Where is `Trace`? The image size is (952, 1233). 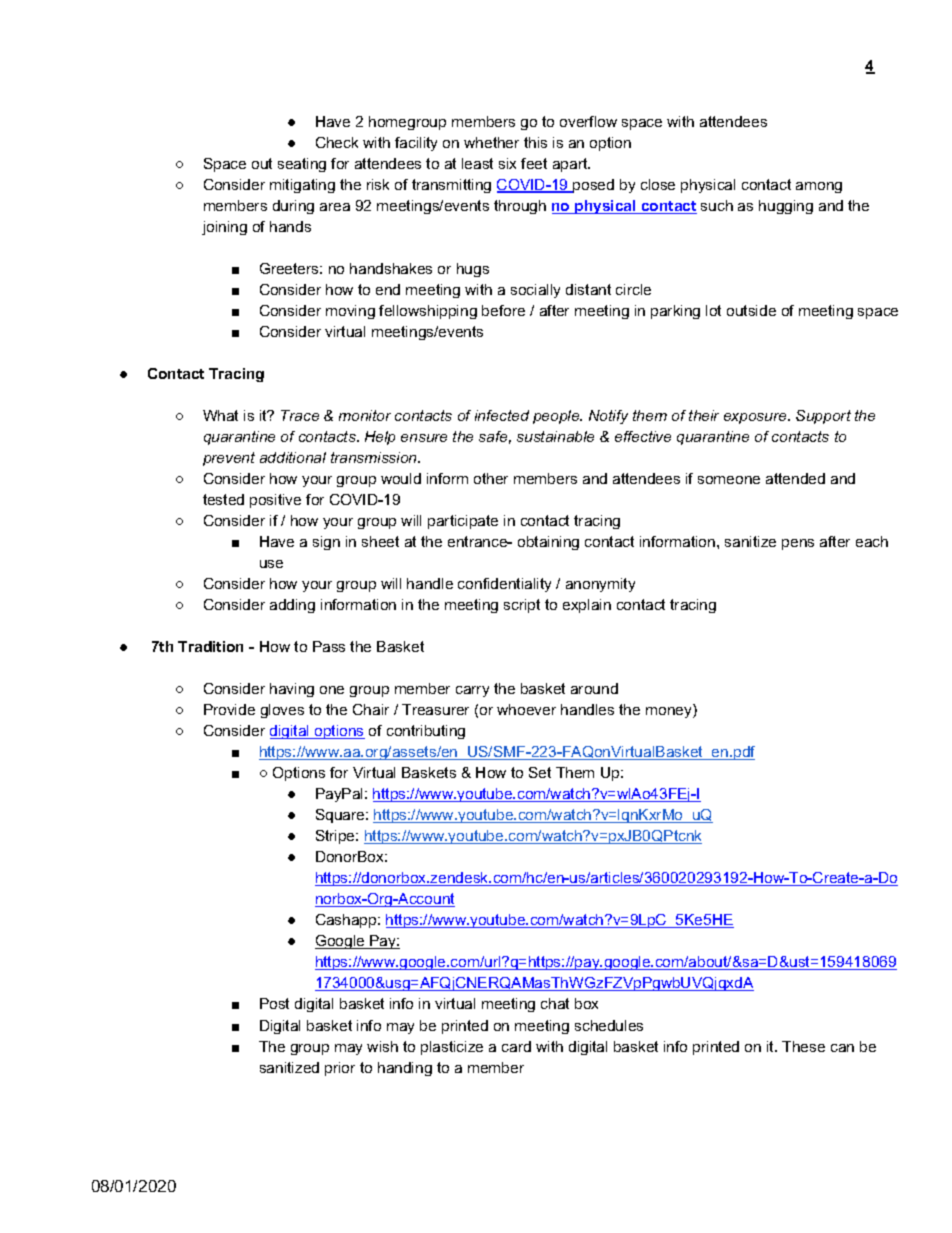 Trace is located at coordinates (300, 415).
